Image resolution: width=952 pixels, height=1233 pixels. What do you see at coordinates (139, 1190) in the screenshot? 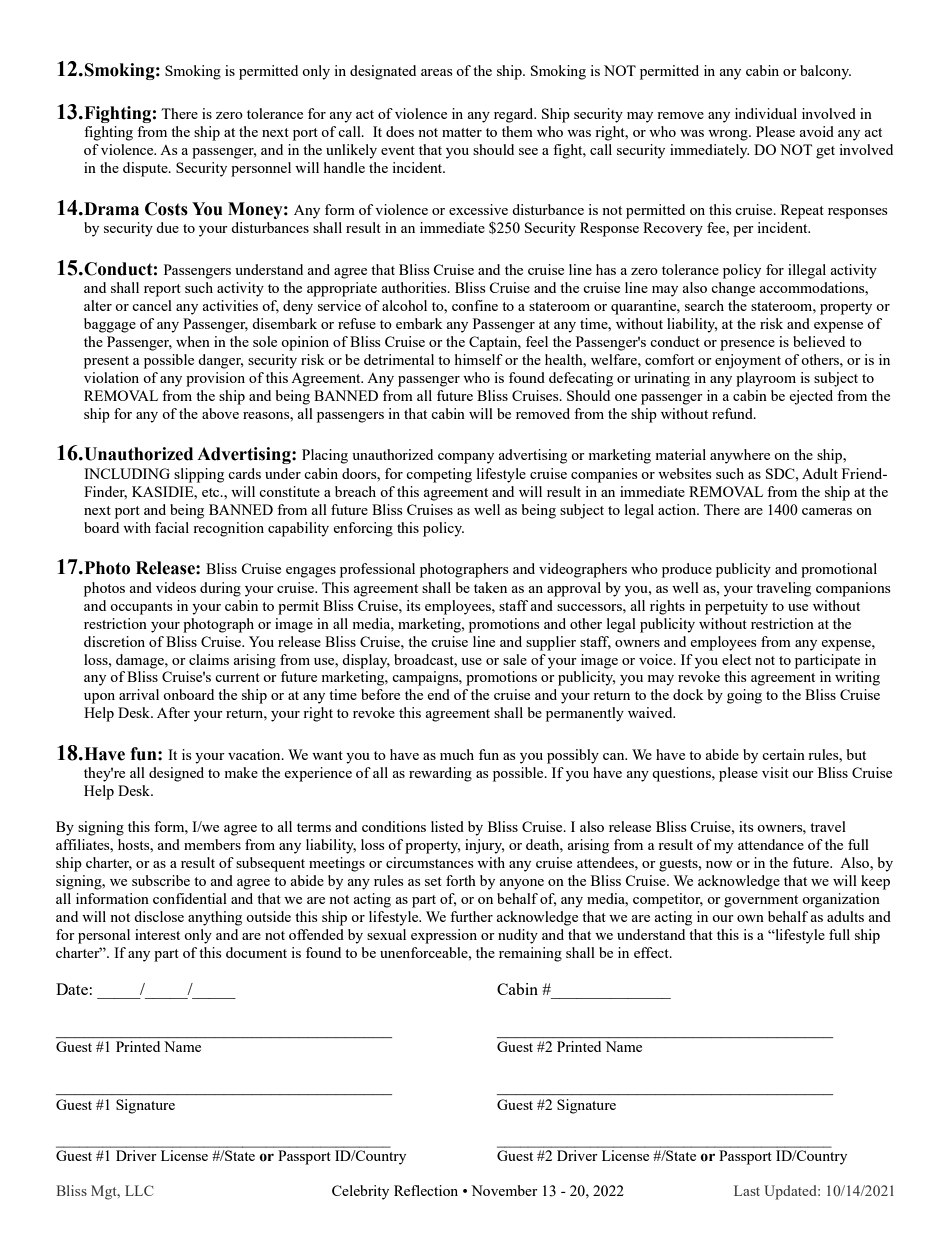
I see `LLC` at bounding box center [139, 1190].
